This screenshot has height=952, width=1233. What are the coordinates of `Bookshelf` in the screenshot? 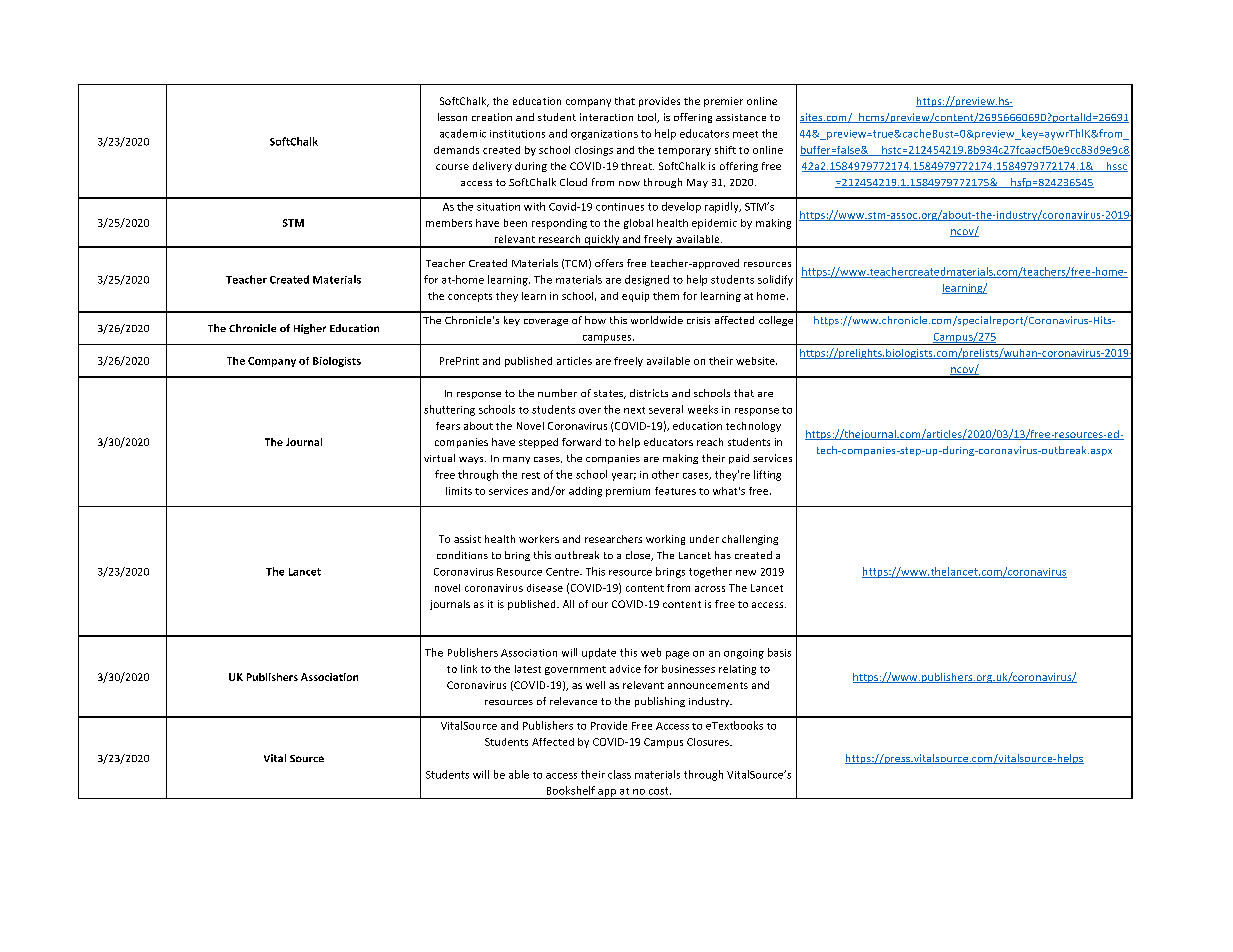 It's located at (571, 790).
